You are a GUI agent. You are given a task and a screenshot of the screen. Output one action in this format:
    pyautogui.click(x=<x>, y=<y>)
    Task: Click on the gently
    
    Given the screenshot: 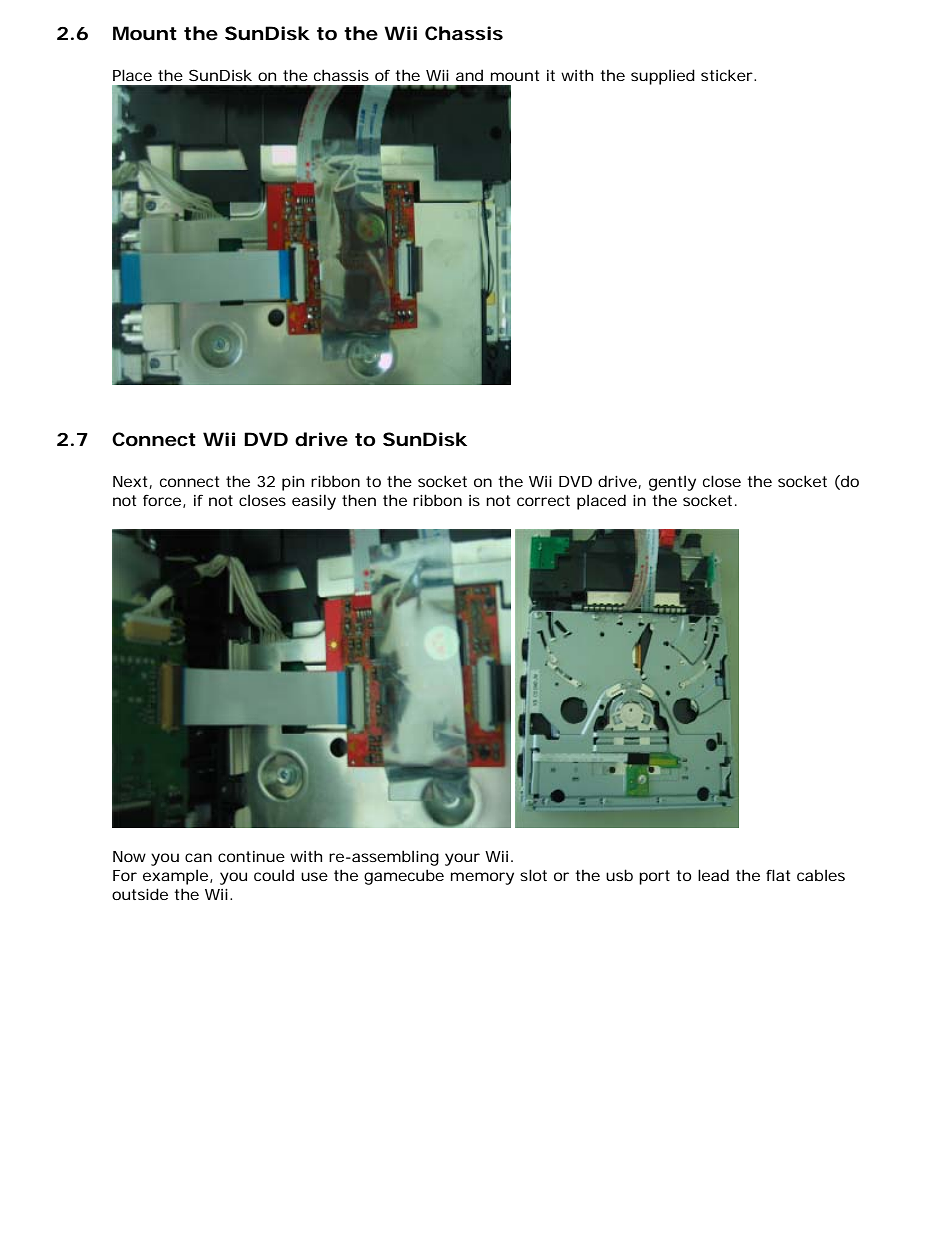 What is the action you would take?
    pyautogui.click(x=672, y=483)
